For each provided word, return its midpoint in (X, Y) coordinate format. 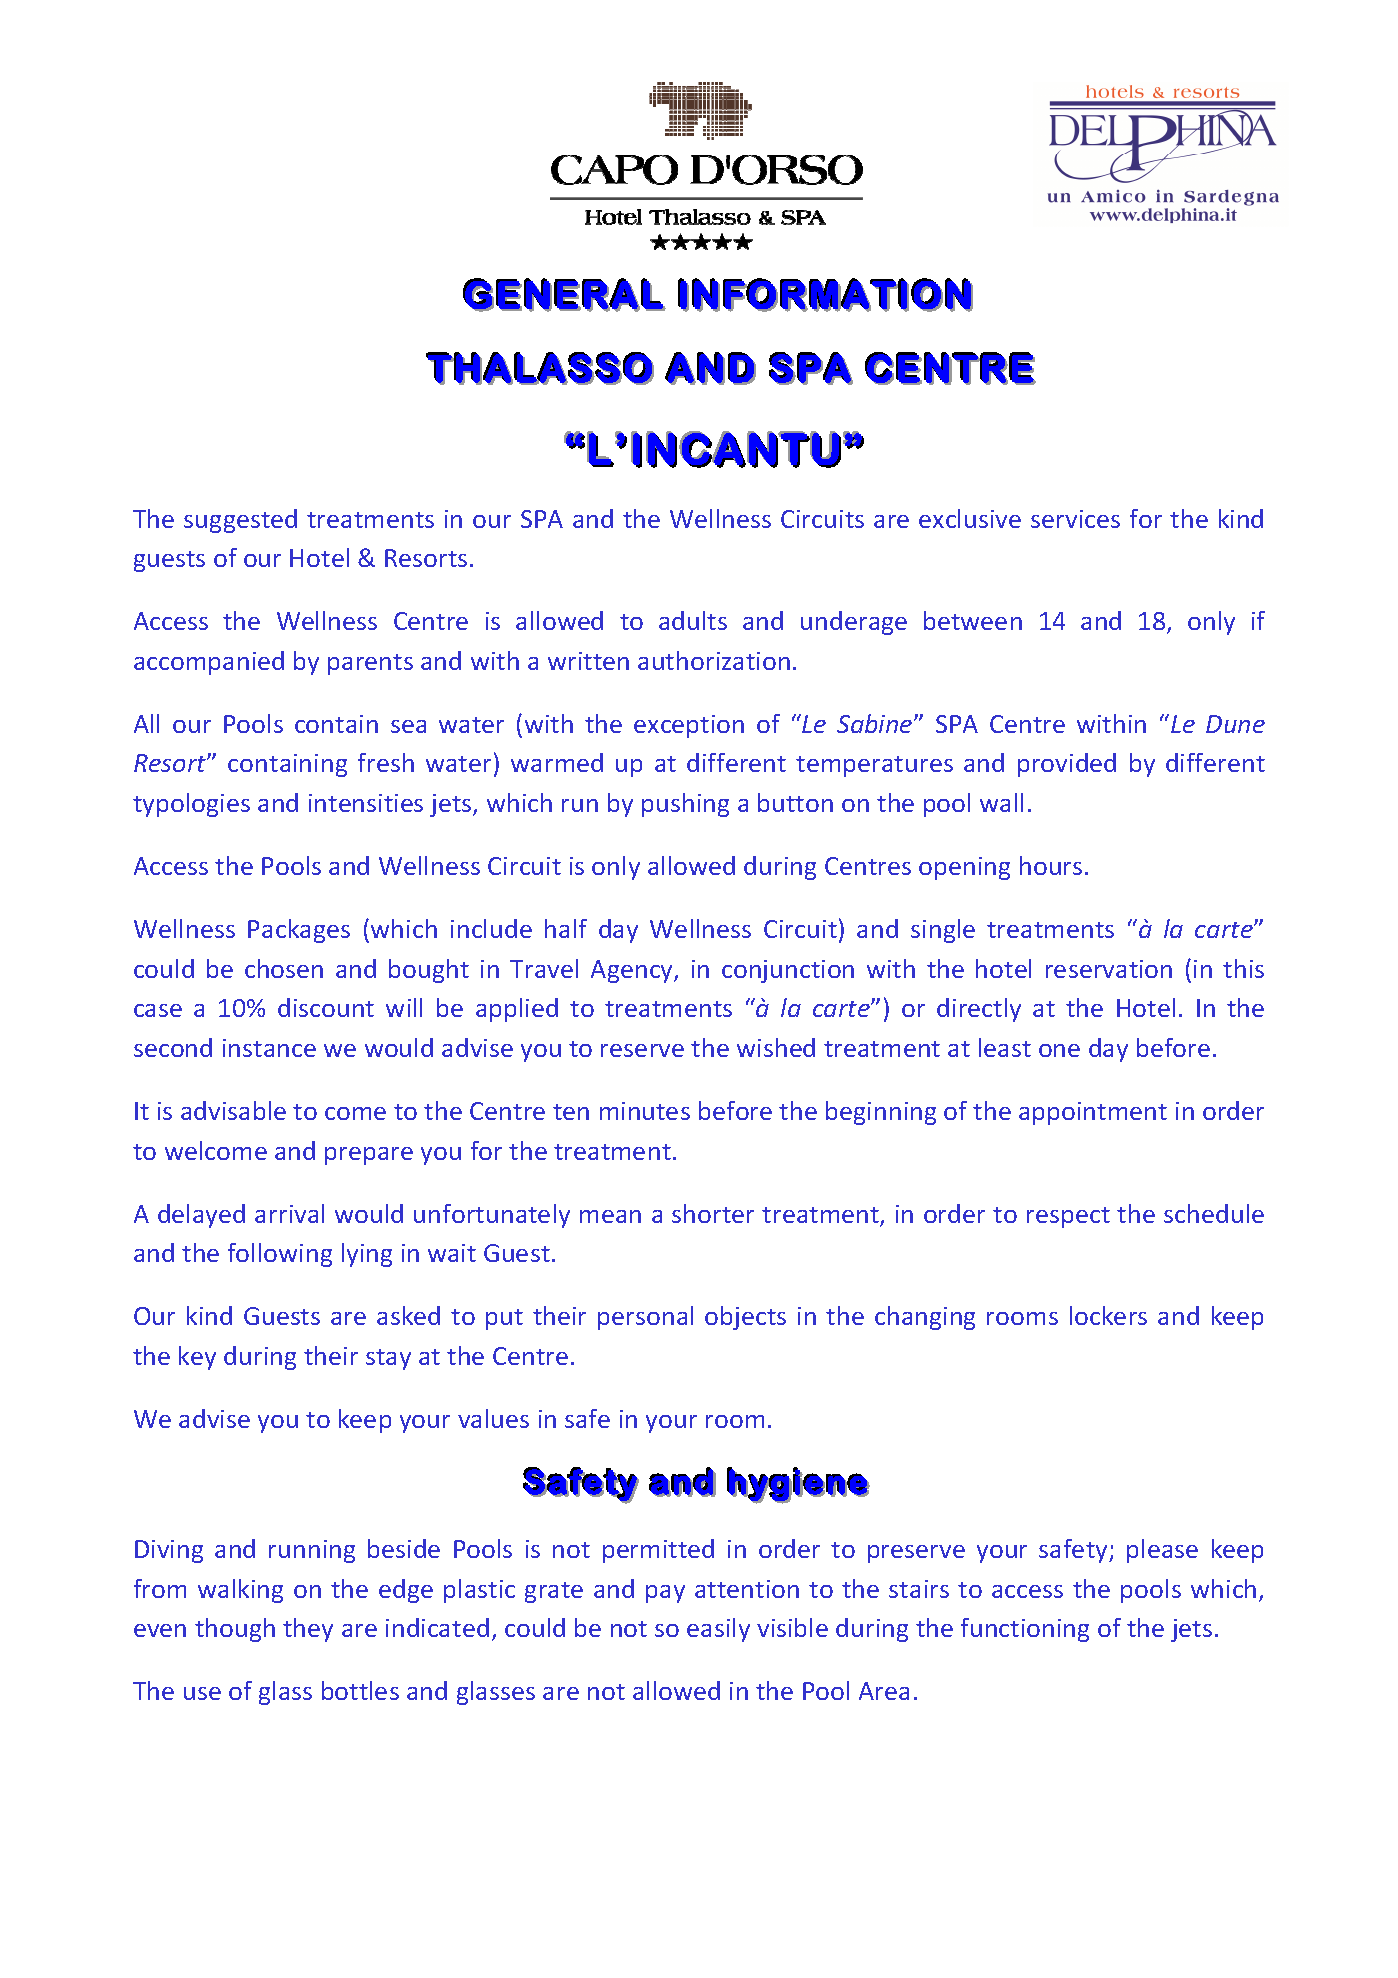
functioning (1025, 1630)
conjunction (788, 971)
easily (718, 1630)
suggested (240, 521)
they (308, 1630)
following (280, 1255)
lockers (1108, 1315)
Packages (299, 931)
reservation (1109, 969)
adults (693, 620)
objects (745, 1318)
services (1075, 519)
